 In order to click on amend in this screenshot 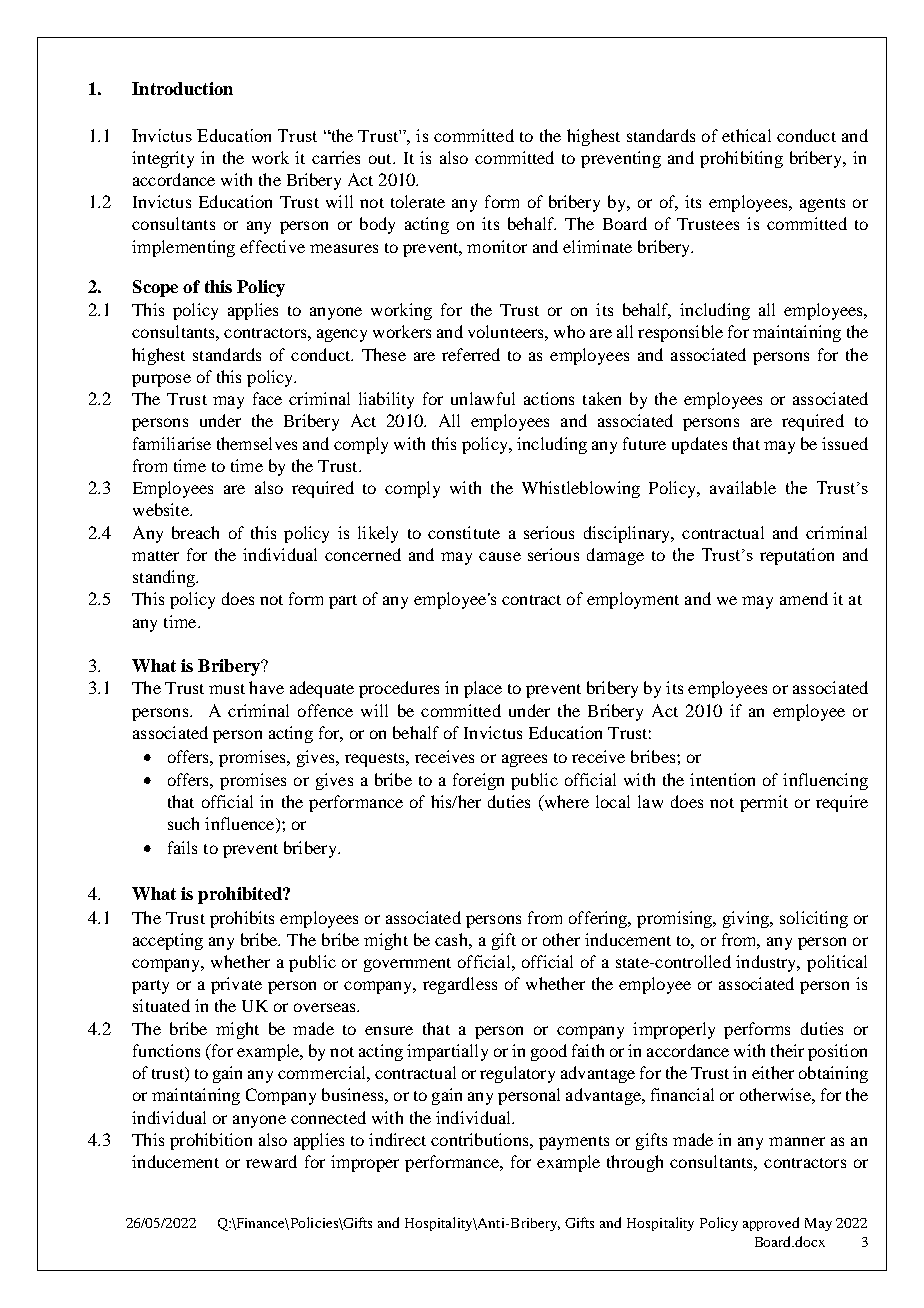, I will do `click(804, 598)`.
